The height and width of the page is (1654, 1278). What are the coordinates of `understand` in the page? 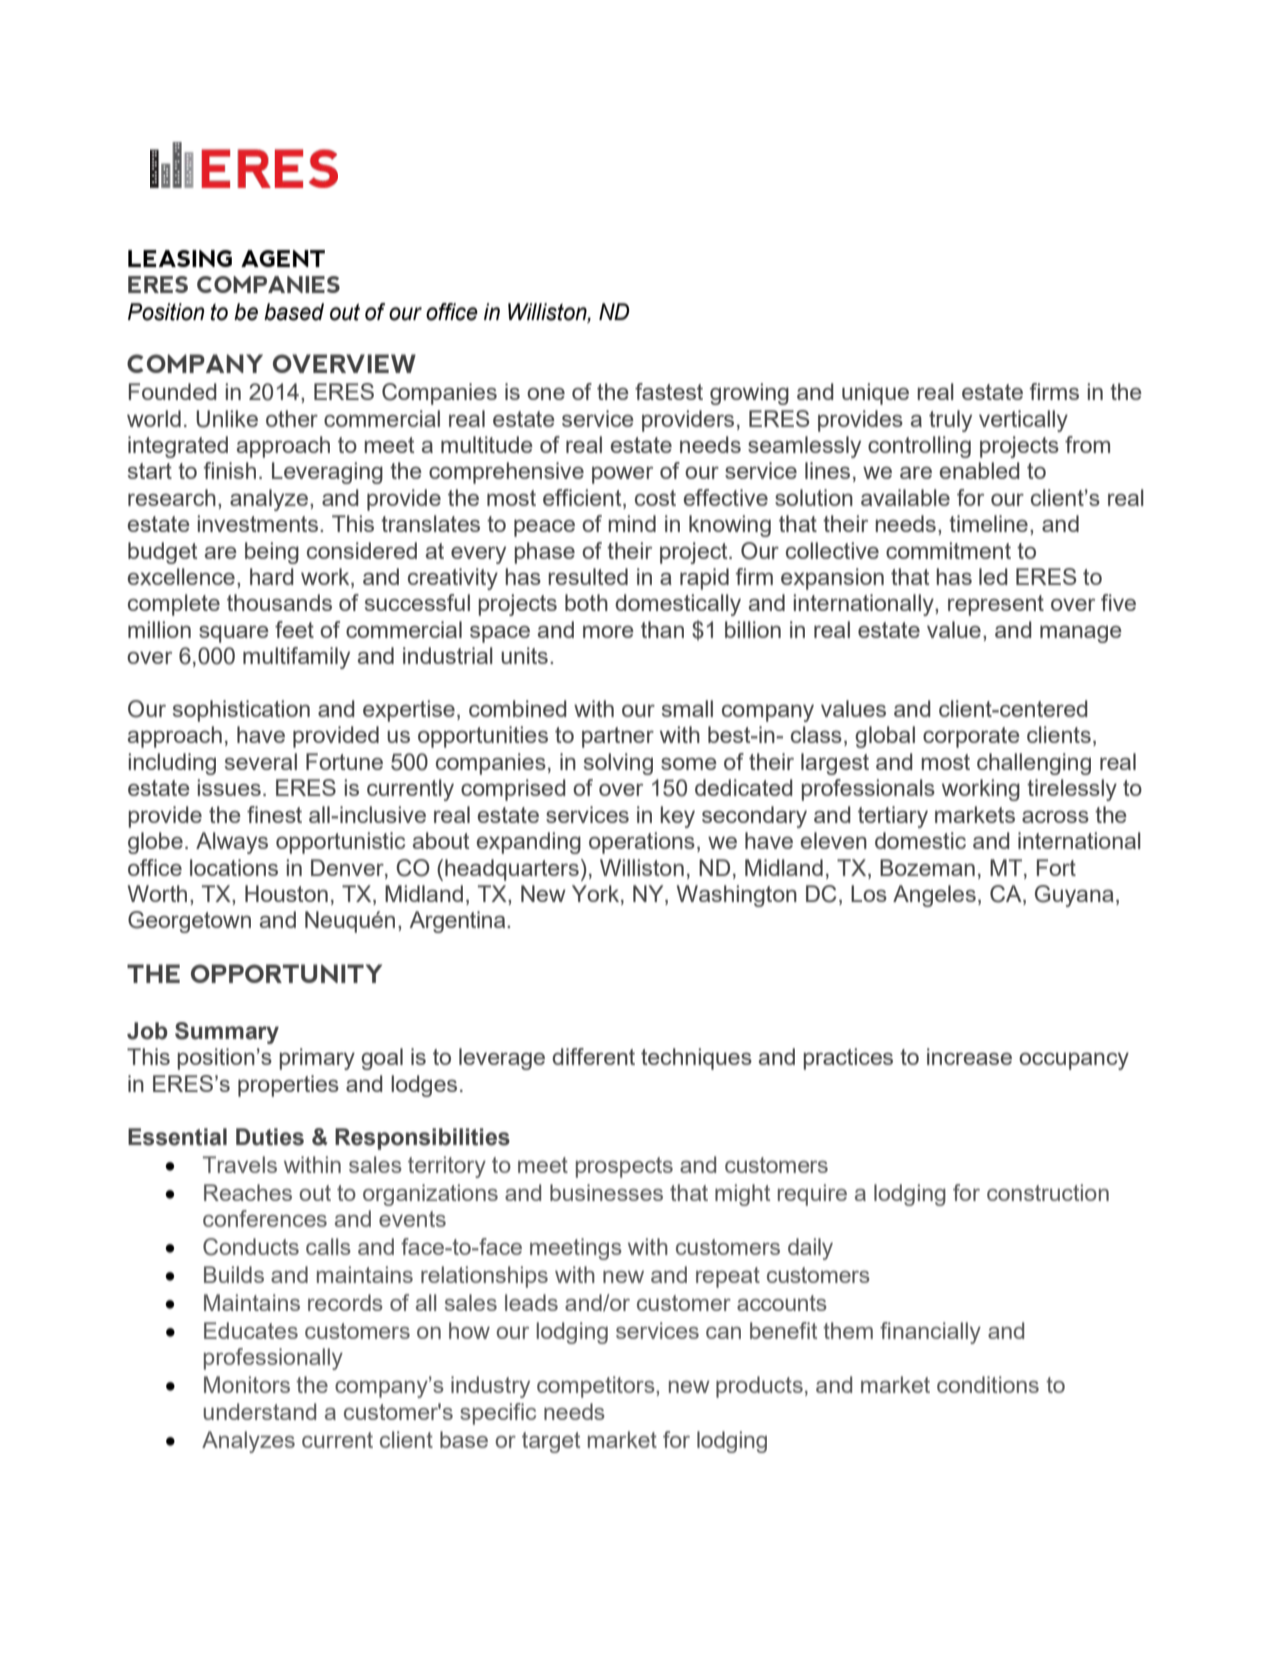 It's located at (260, 1411).
